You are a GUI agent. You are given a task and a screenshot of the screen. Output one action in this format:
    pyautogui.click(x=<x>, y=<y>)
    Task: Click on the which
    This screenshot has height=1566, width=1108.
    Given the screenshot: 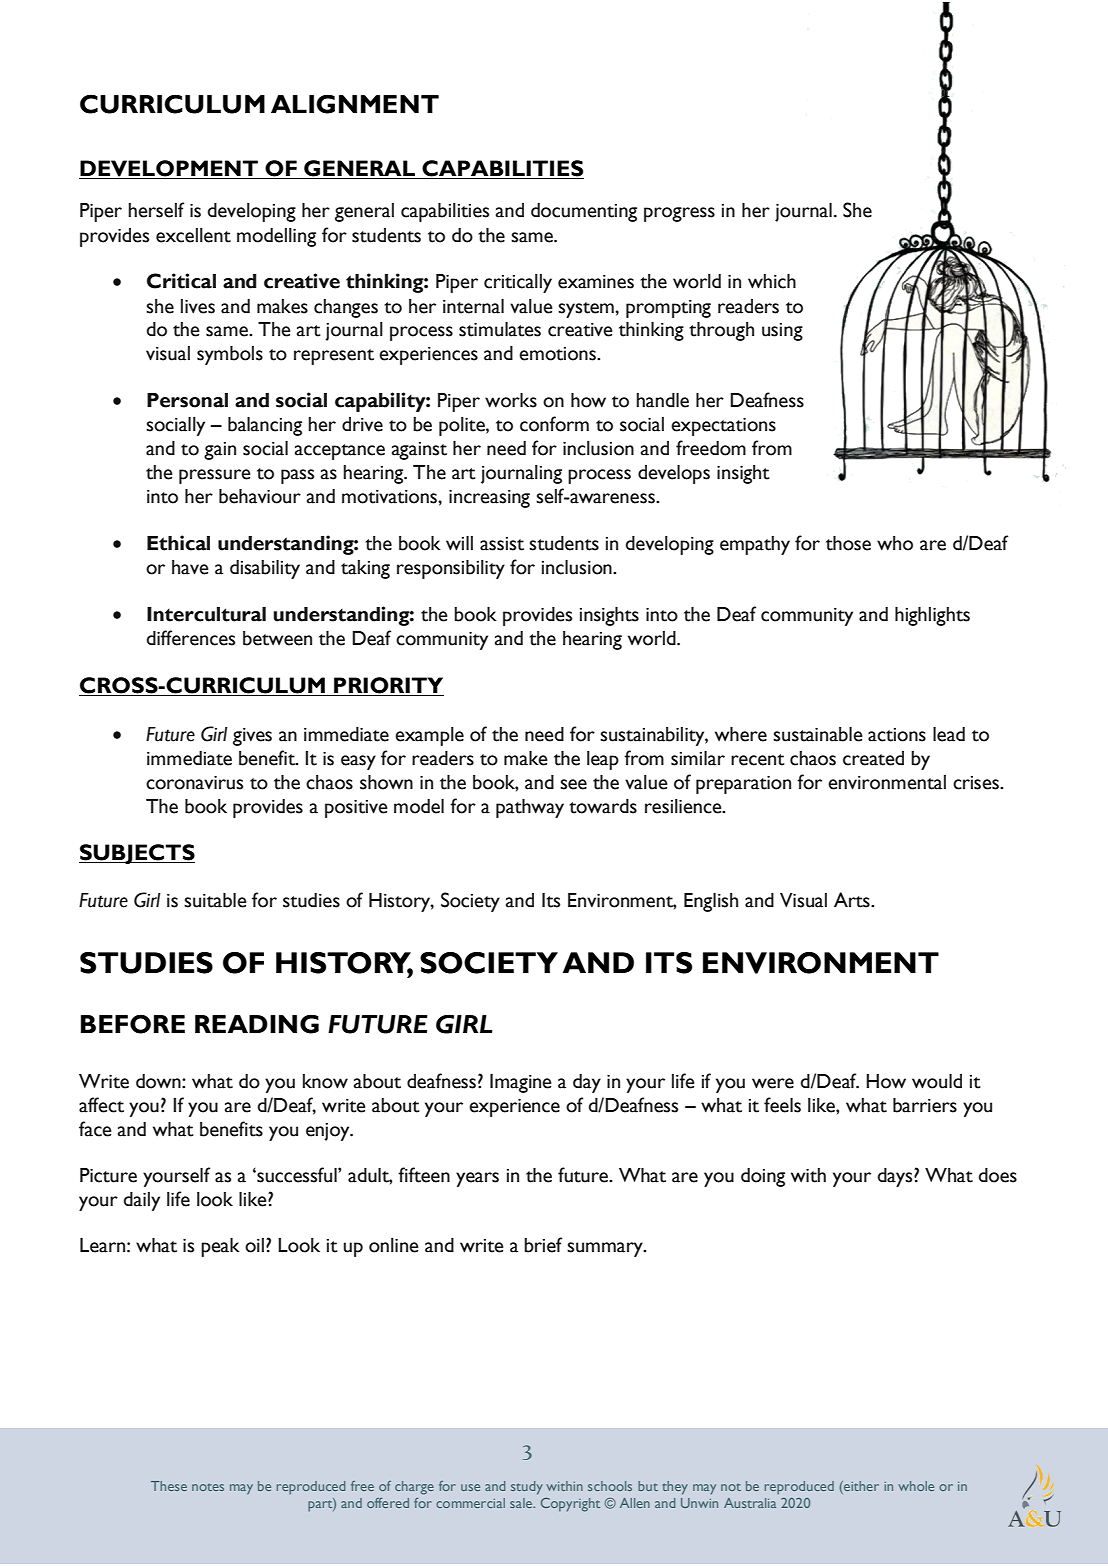 What is the action you would take?
    pyautogui.click(x=772, y=281)
